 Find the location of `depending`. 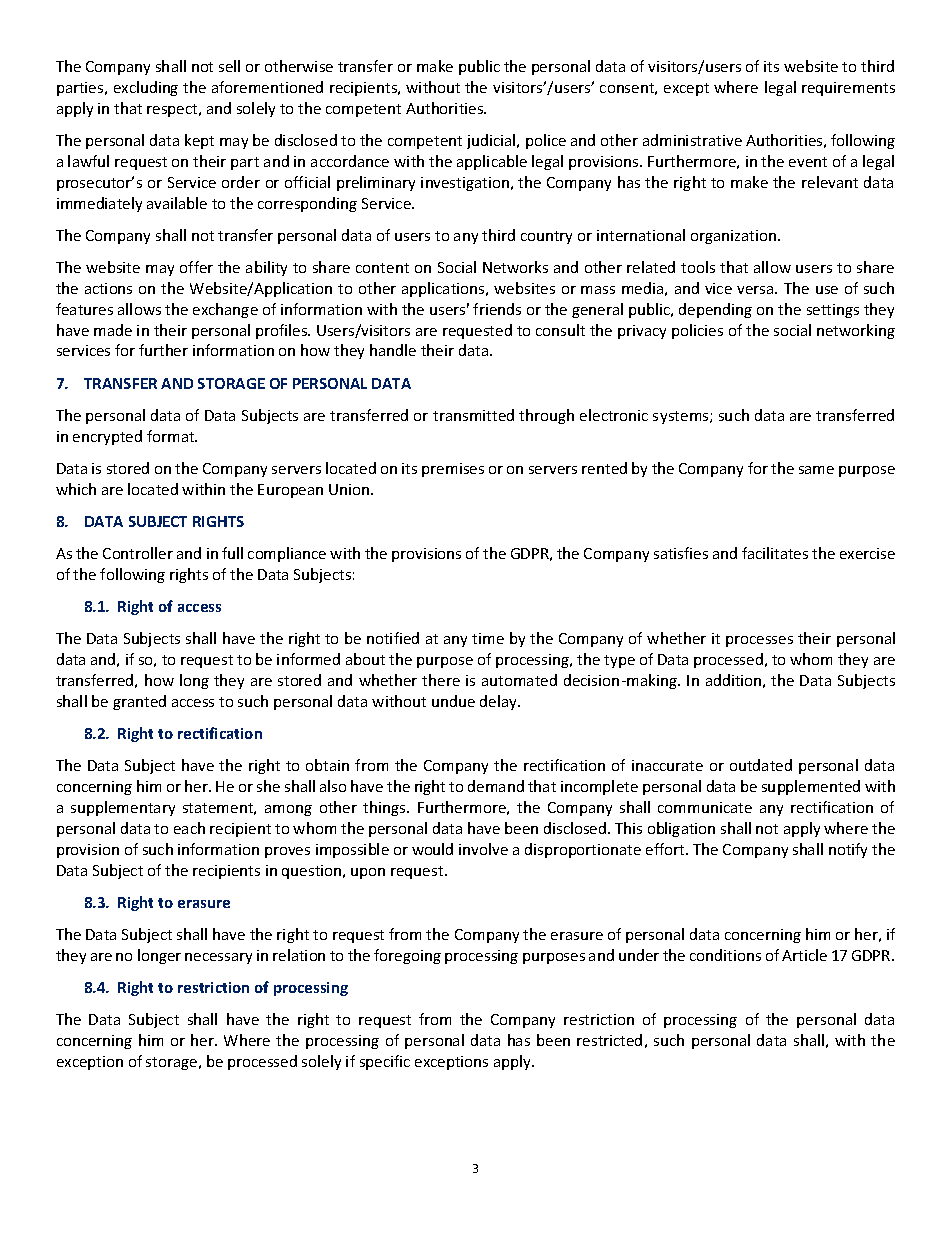

depending is located at coordinates (715, 310).
